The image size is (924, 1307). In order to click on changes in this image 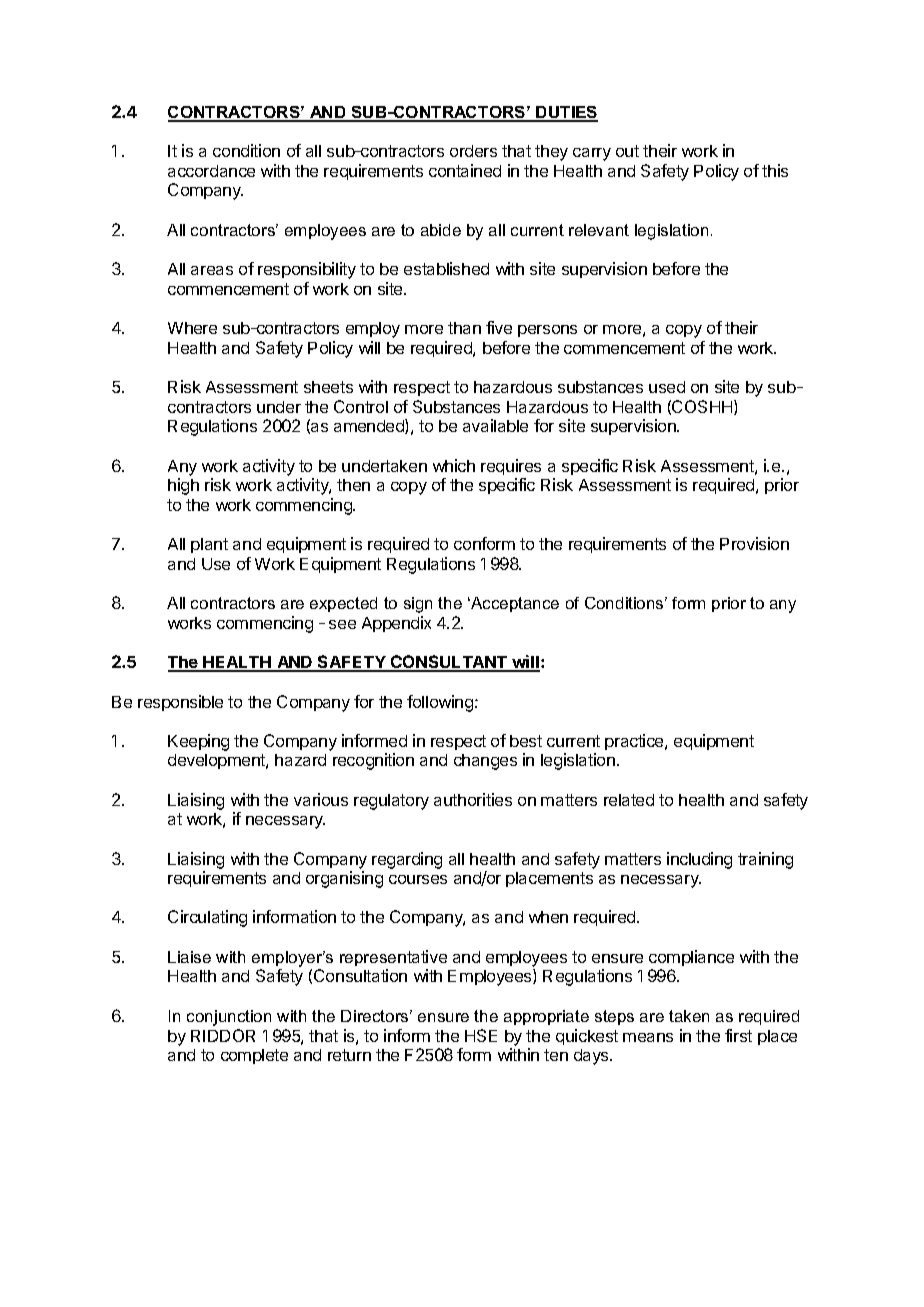, I will do `click(485, 762)`.
